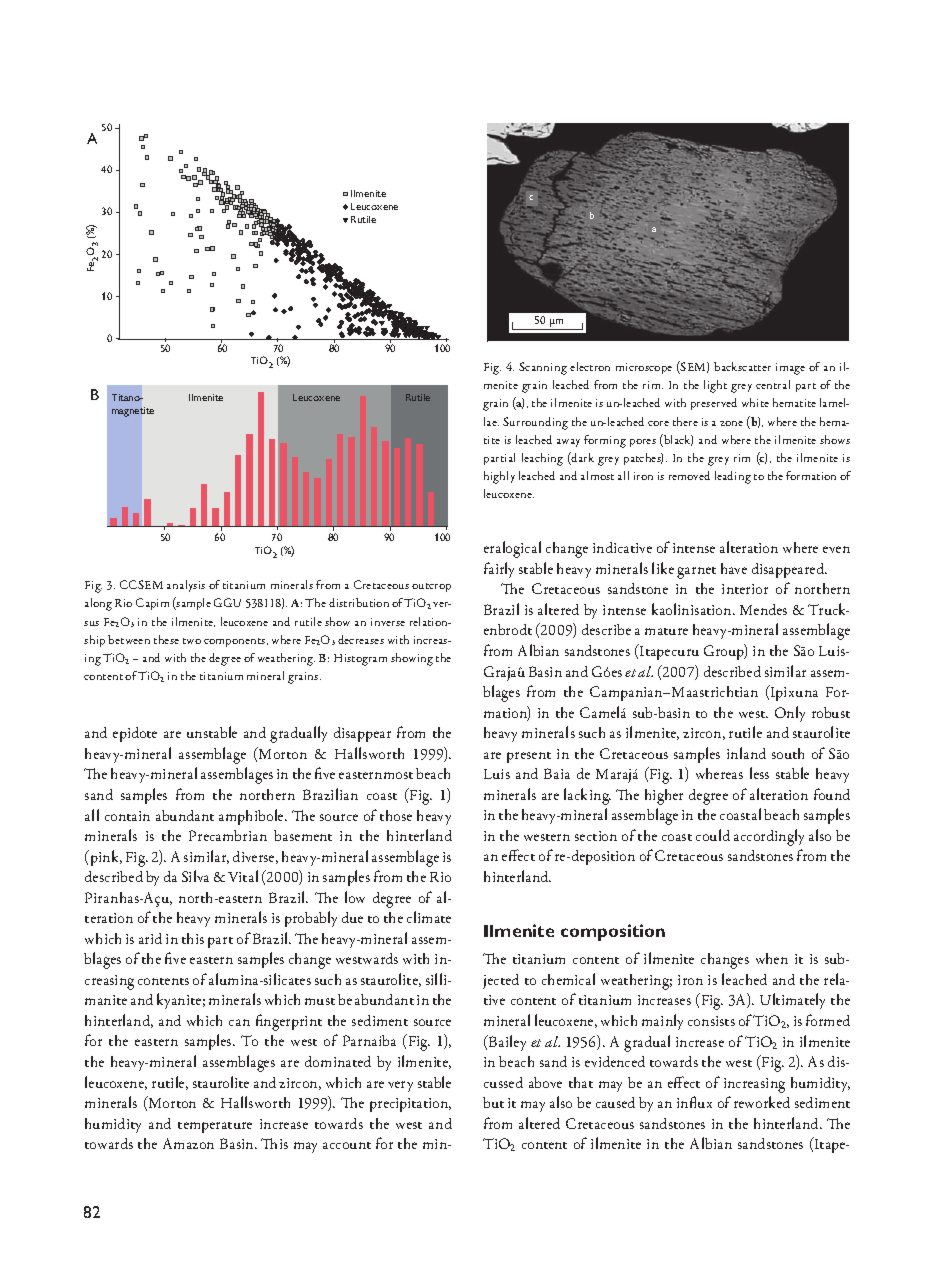 The image size is (940, 1288). I want to click on due, so click(352, 917).
